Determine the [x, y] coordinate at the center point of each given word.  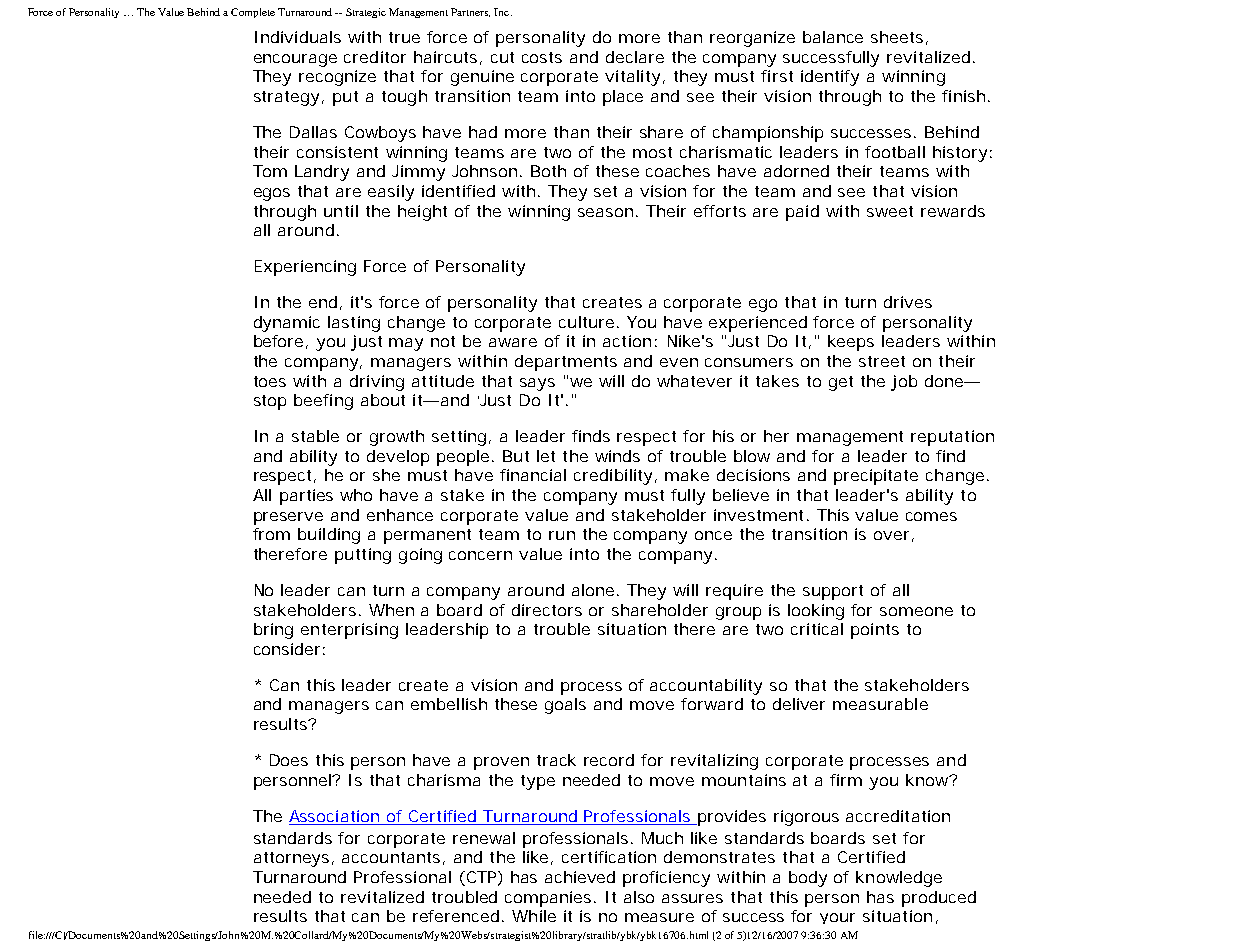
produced [939, 899]
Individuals [298, 37]
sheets [899, 38]
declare [635, 57]
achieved [580, 877]
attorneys [294, 859]
